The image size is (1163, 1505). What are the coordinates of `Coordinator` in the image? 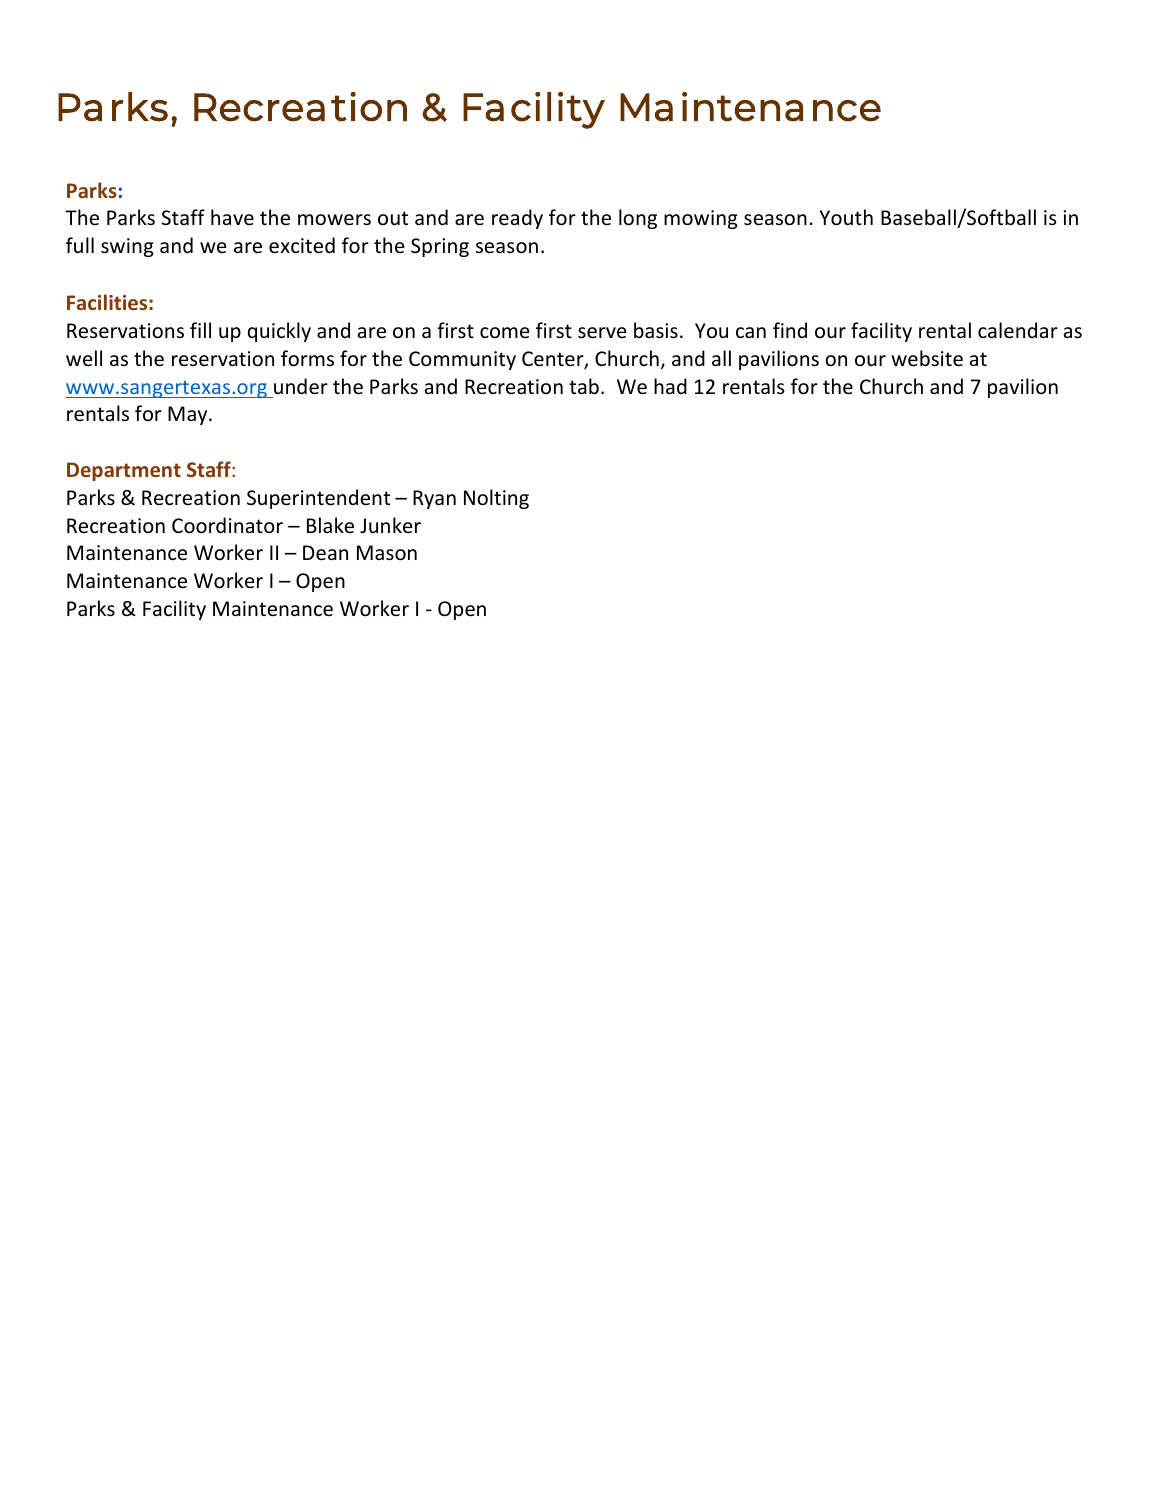 It's located at (227, 525).
